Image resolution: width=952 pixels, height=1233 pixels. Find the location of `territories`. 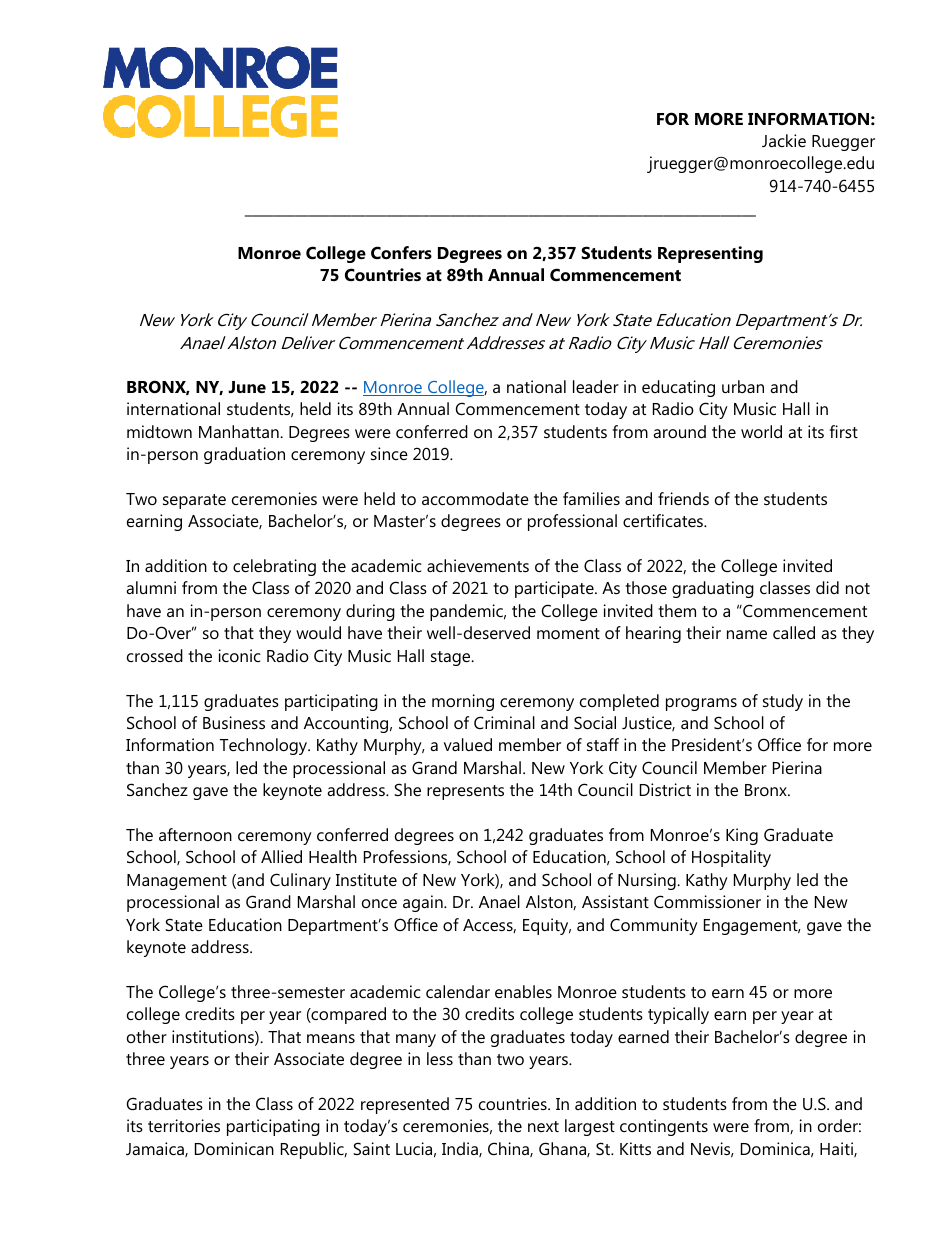

territories is located at coordinates (184, 1125).
